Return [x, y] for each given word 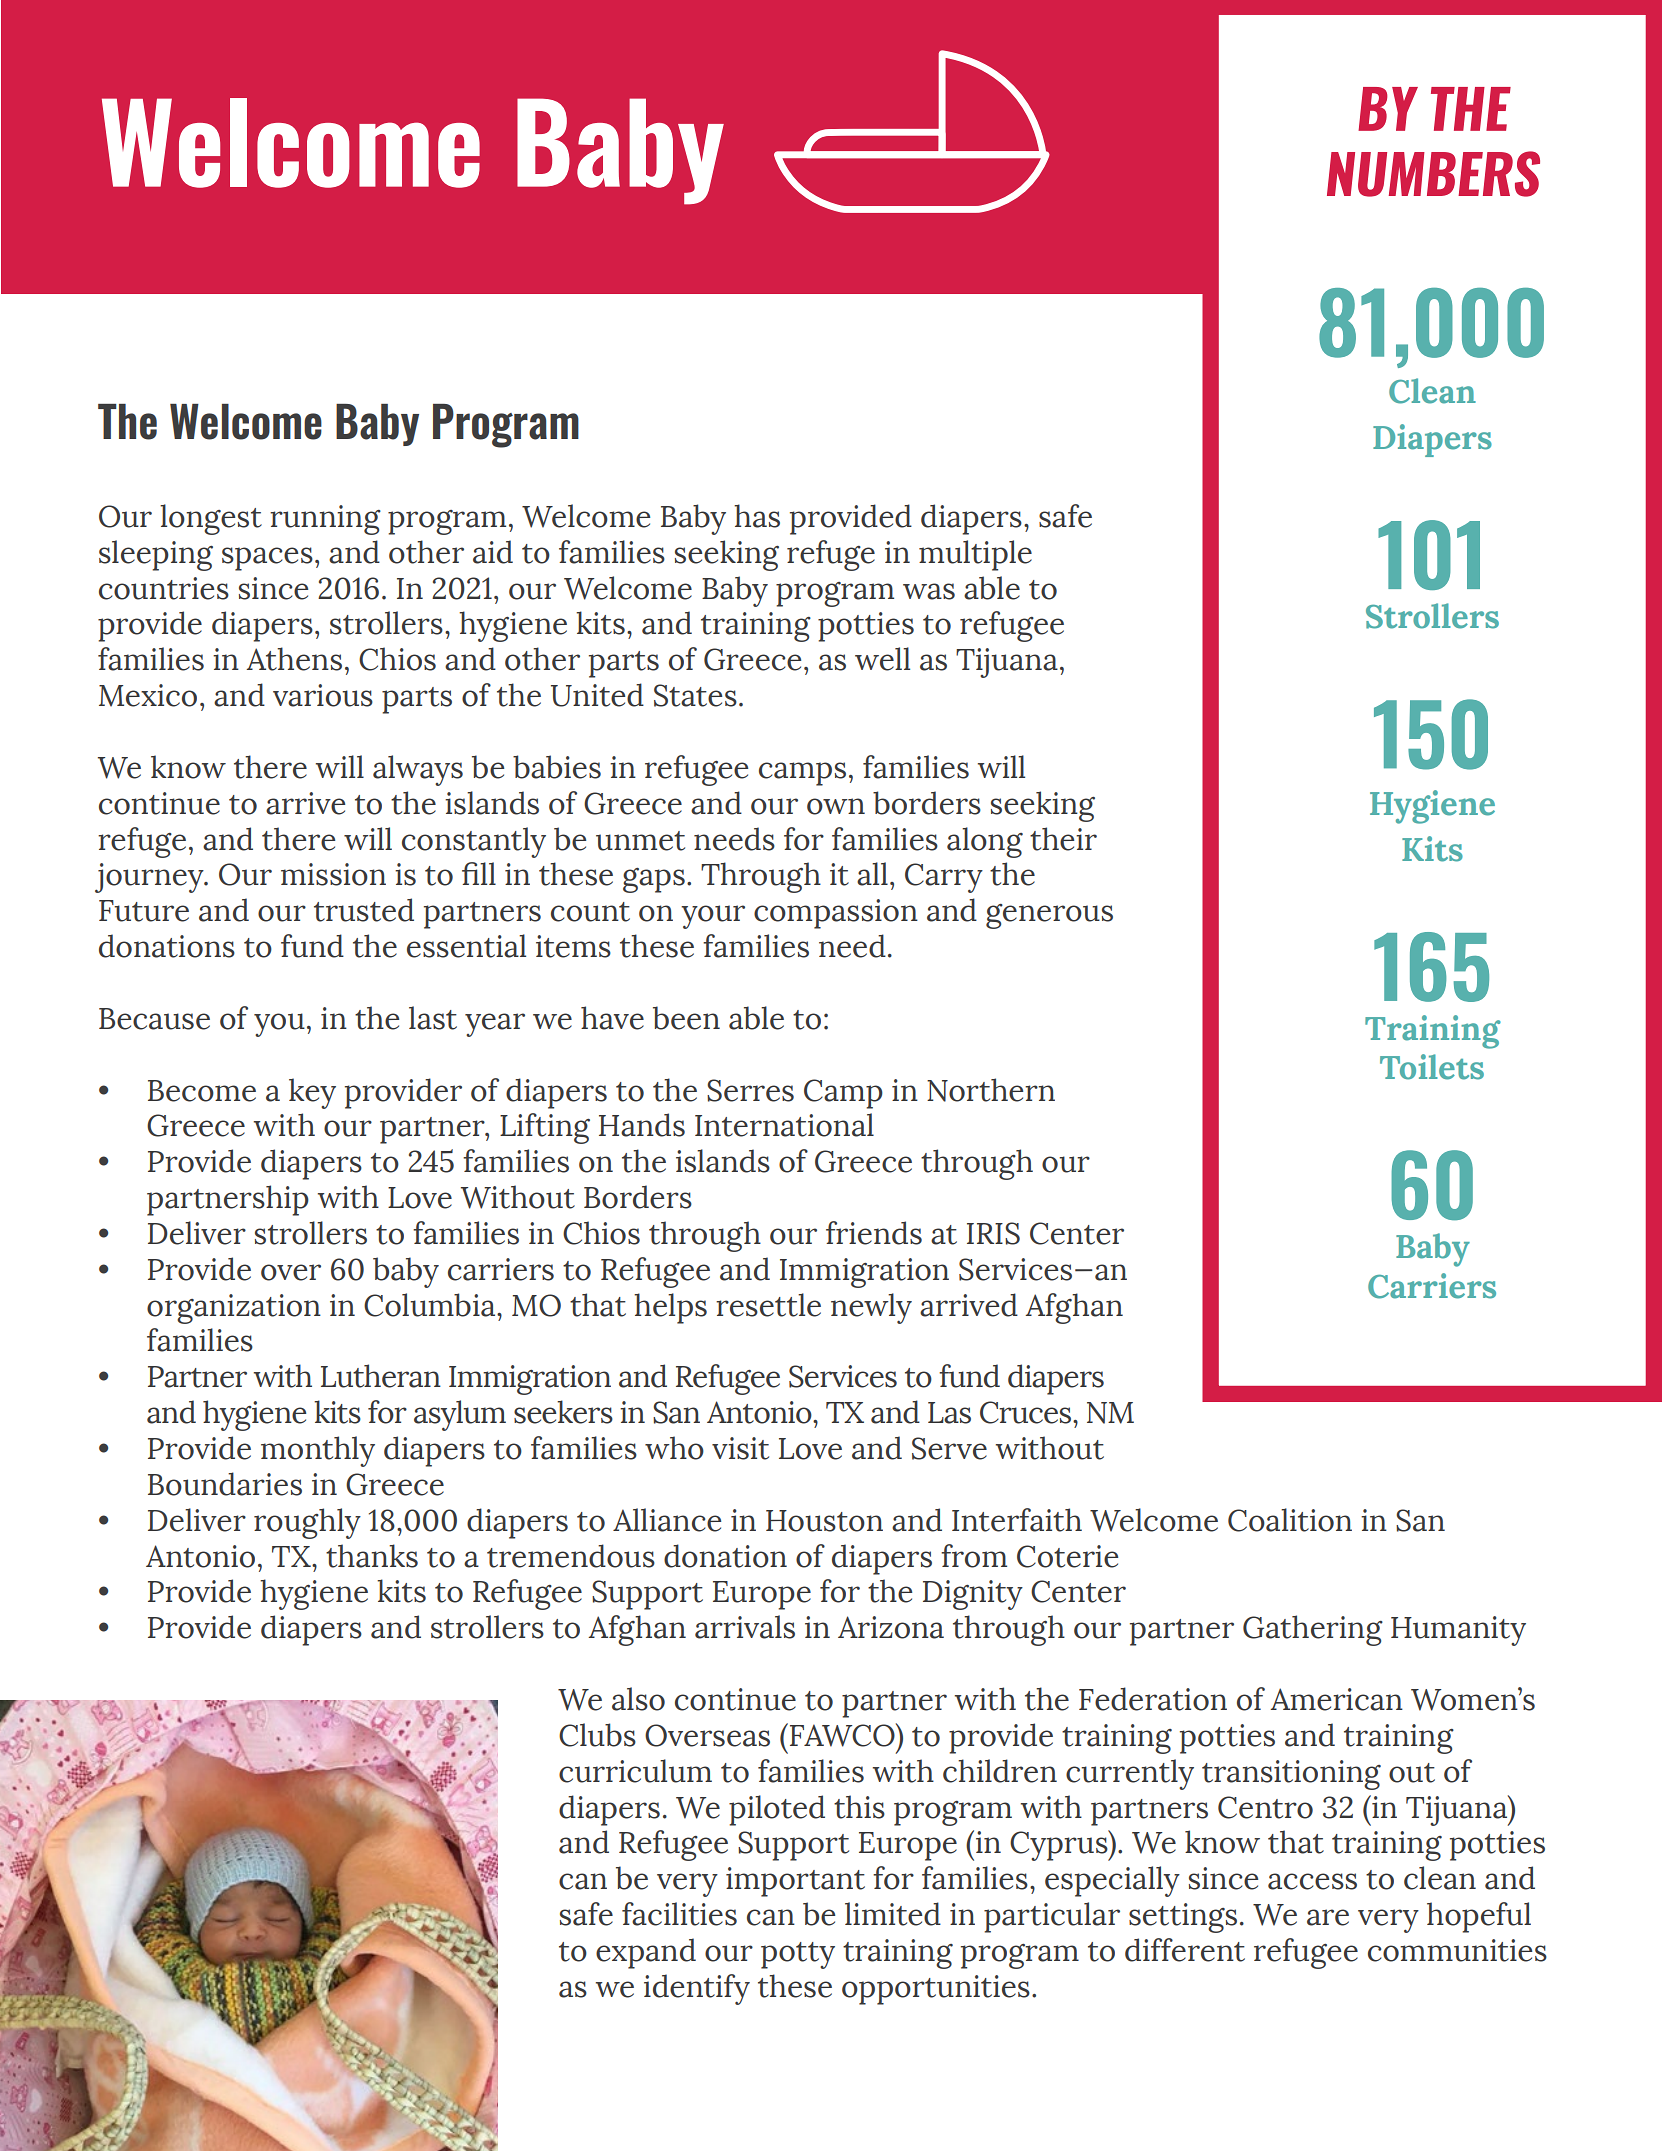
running [325, 520]
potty [798, 1955]
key [312, 1093]
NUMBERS [1433, 174]
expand [646, 1953]
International [784, 1125]
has [757, 516]
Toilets [1432, 1067]
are [1328, 1917]
